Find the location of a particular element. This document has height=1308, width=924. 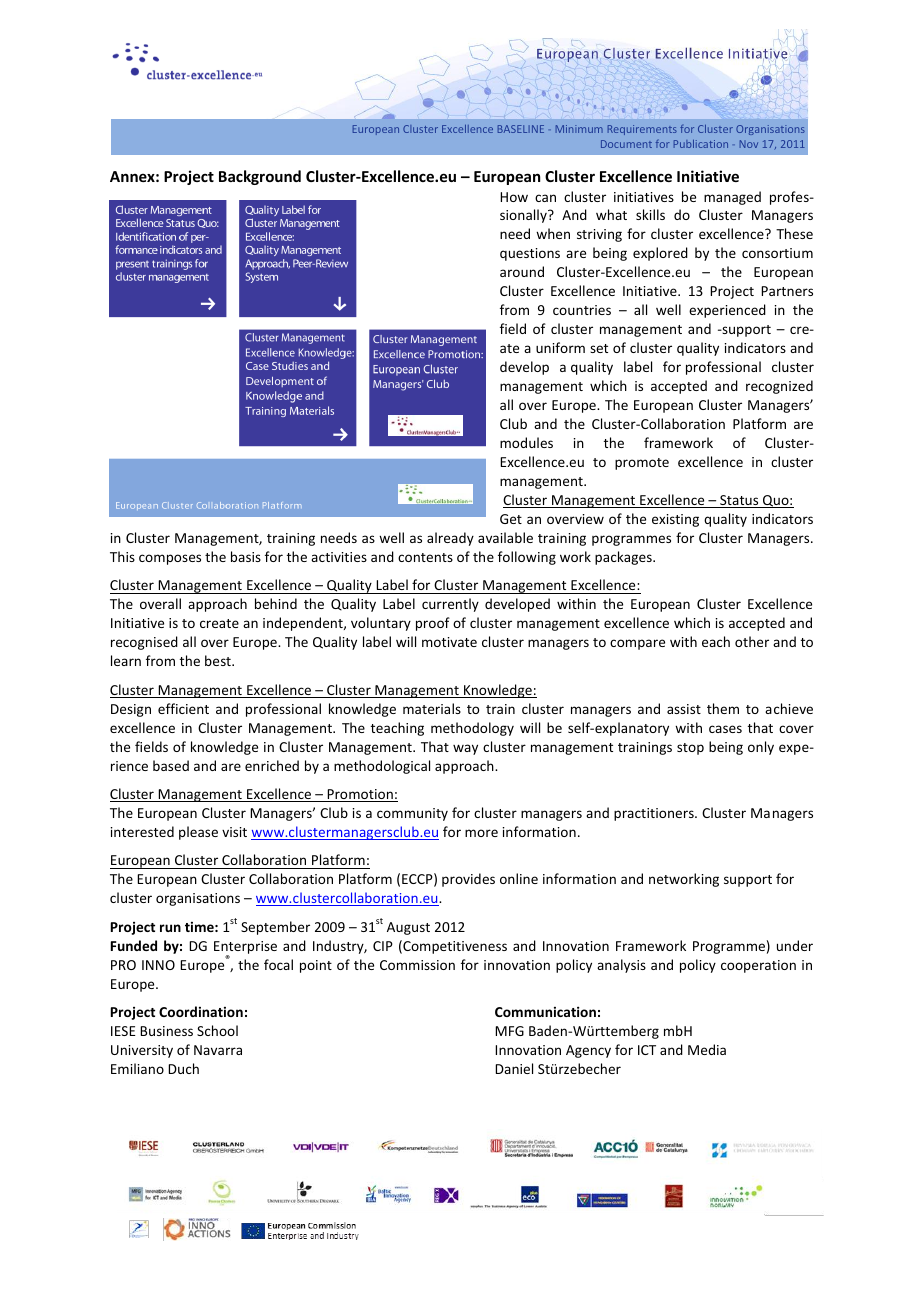

Background is located at coordinates (260, 177).
